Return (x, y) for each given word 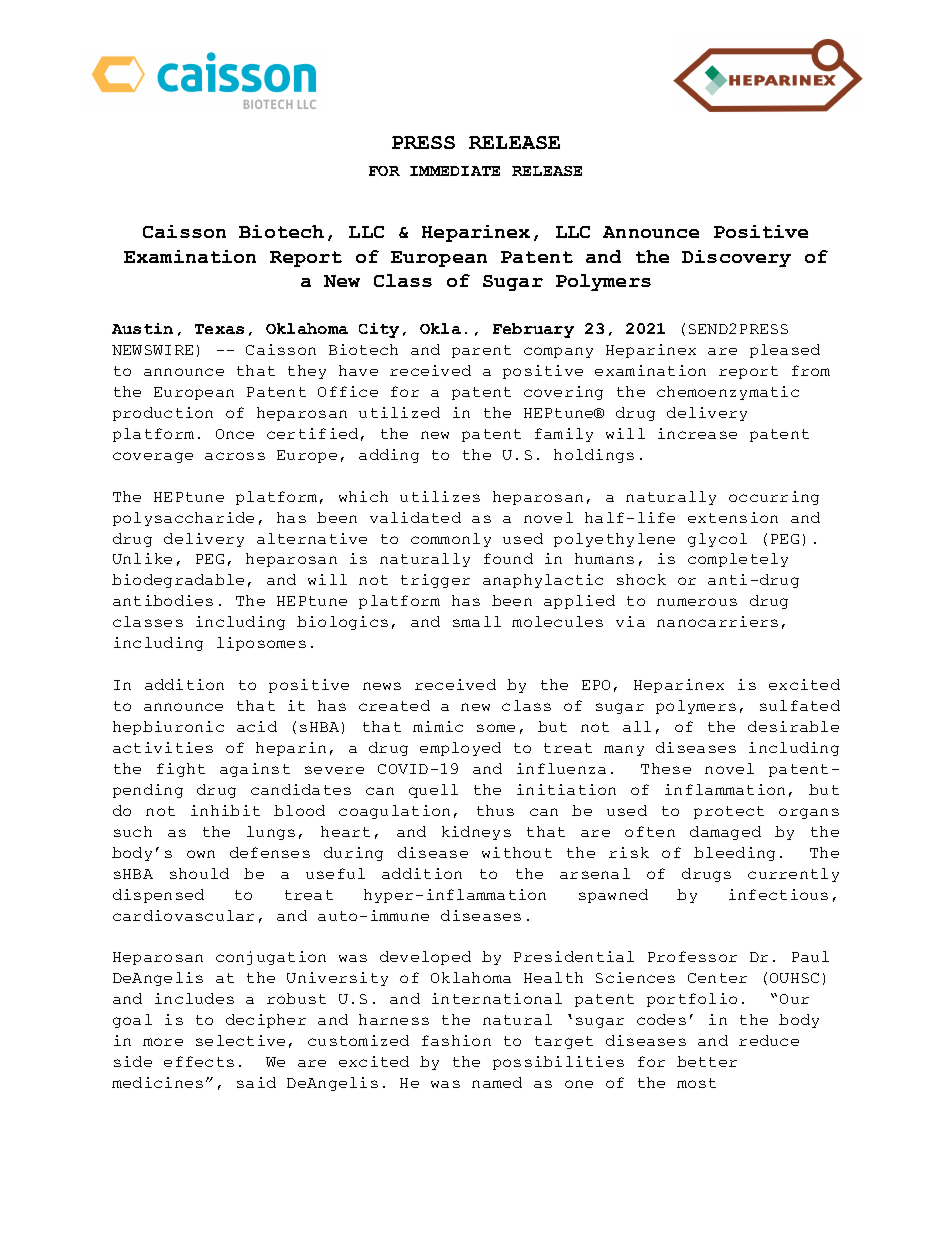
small (477, 621)
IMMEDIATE (455, 171)
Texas (219, 329)
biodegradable (178, 581)
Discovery (736, 258)
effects (199, 1061)
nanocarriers (717, 621)
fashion (456, 1040)
